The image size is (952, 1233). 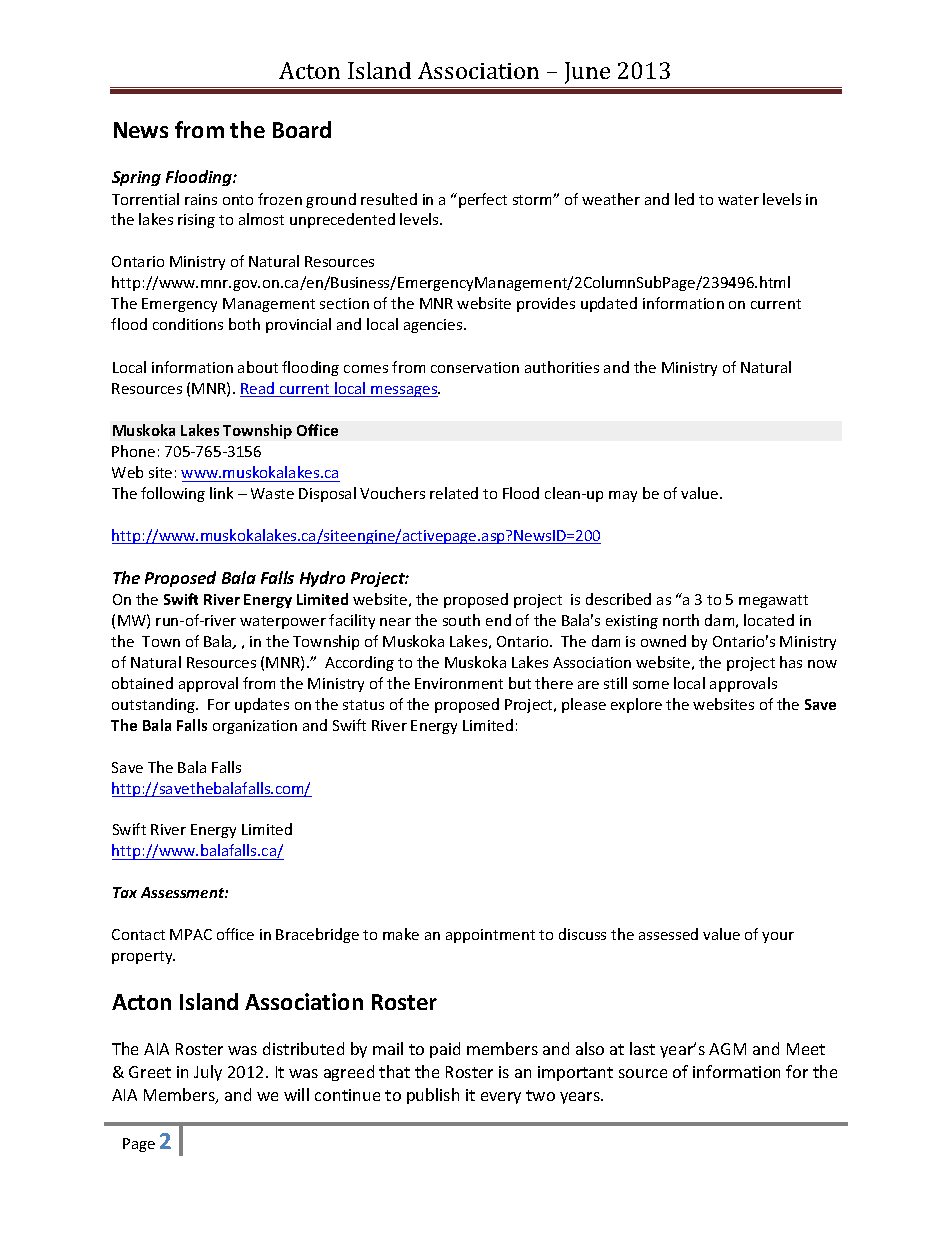 I want to click on paid, so click(x=445, y=1050).
